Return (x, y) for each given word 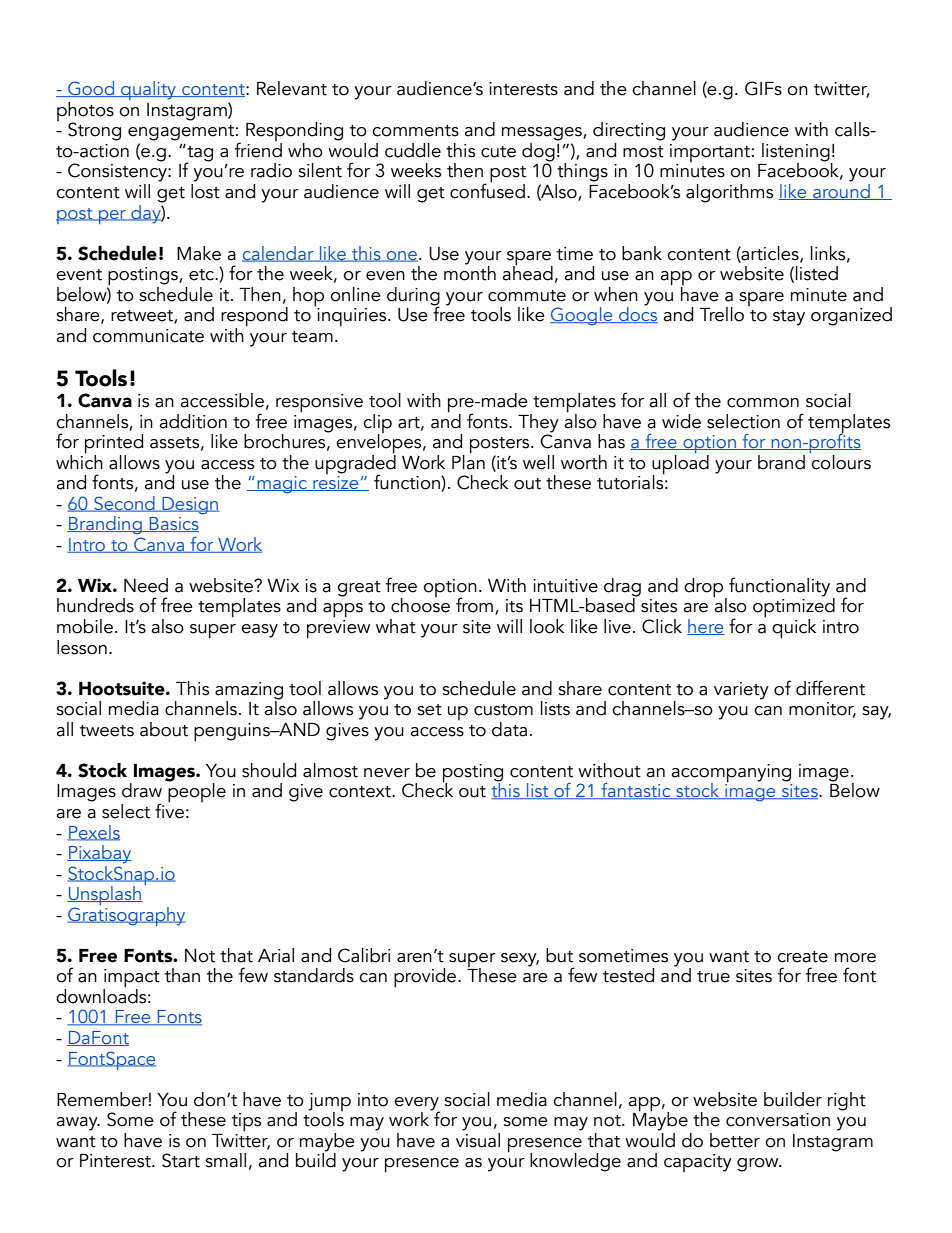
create (802, 957)
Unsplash (105, 897)
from (474, 605)
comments (415, 131)
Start (181, 1160)
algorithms (729, 193)
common (763, 403)
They (538, 423)
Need (146, 585)
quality (149, 90)
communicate (148, 336)
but (559, 955)
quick (794, 629)
